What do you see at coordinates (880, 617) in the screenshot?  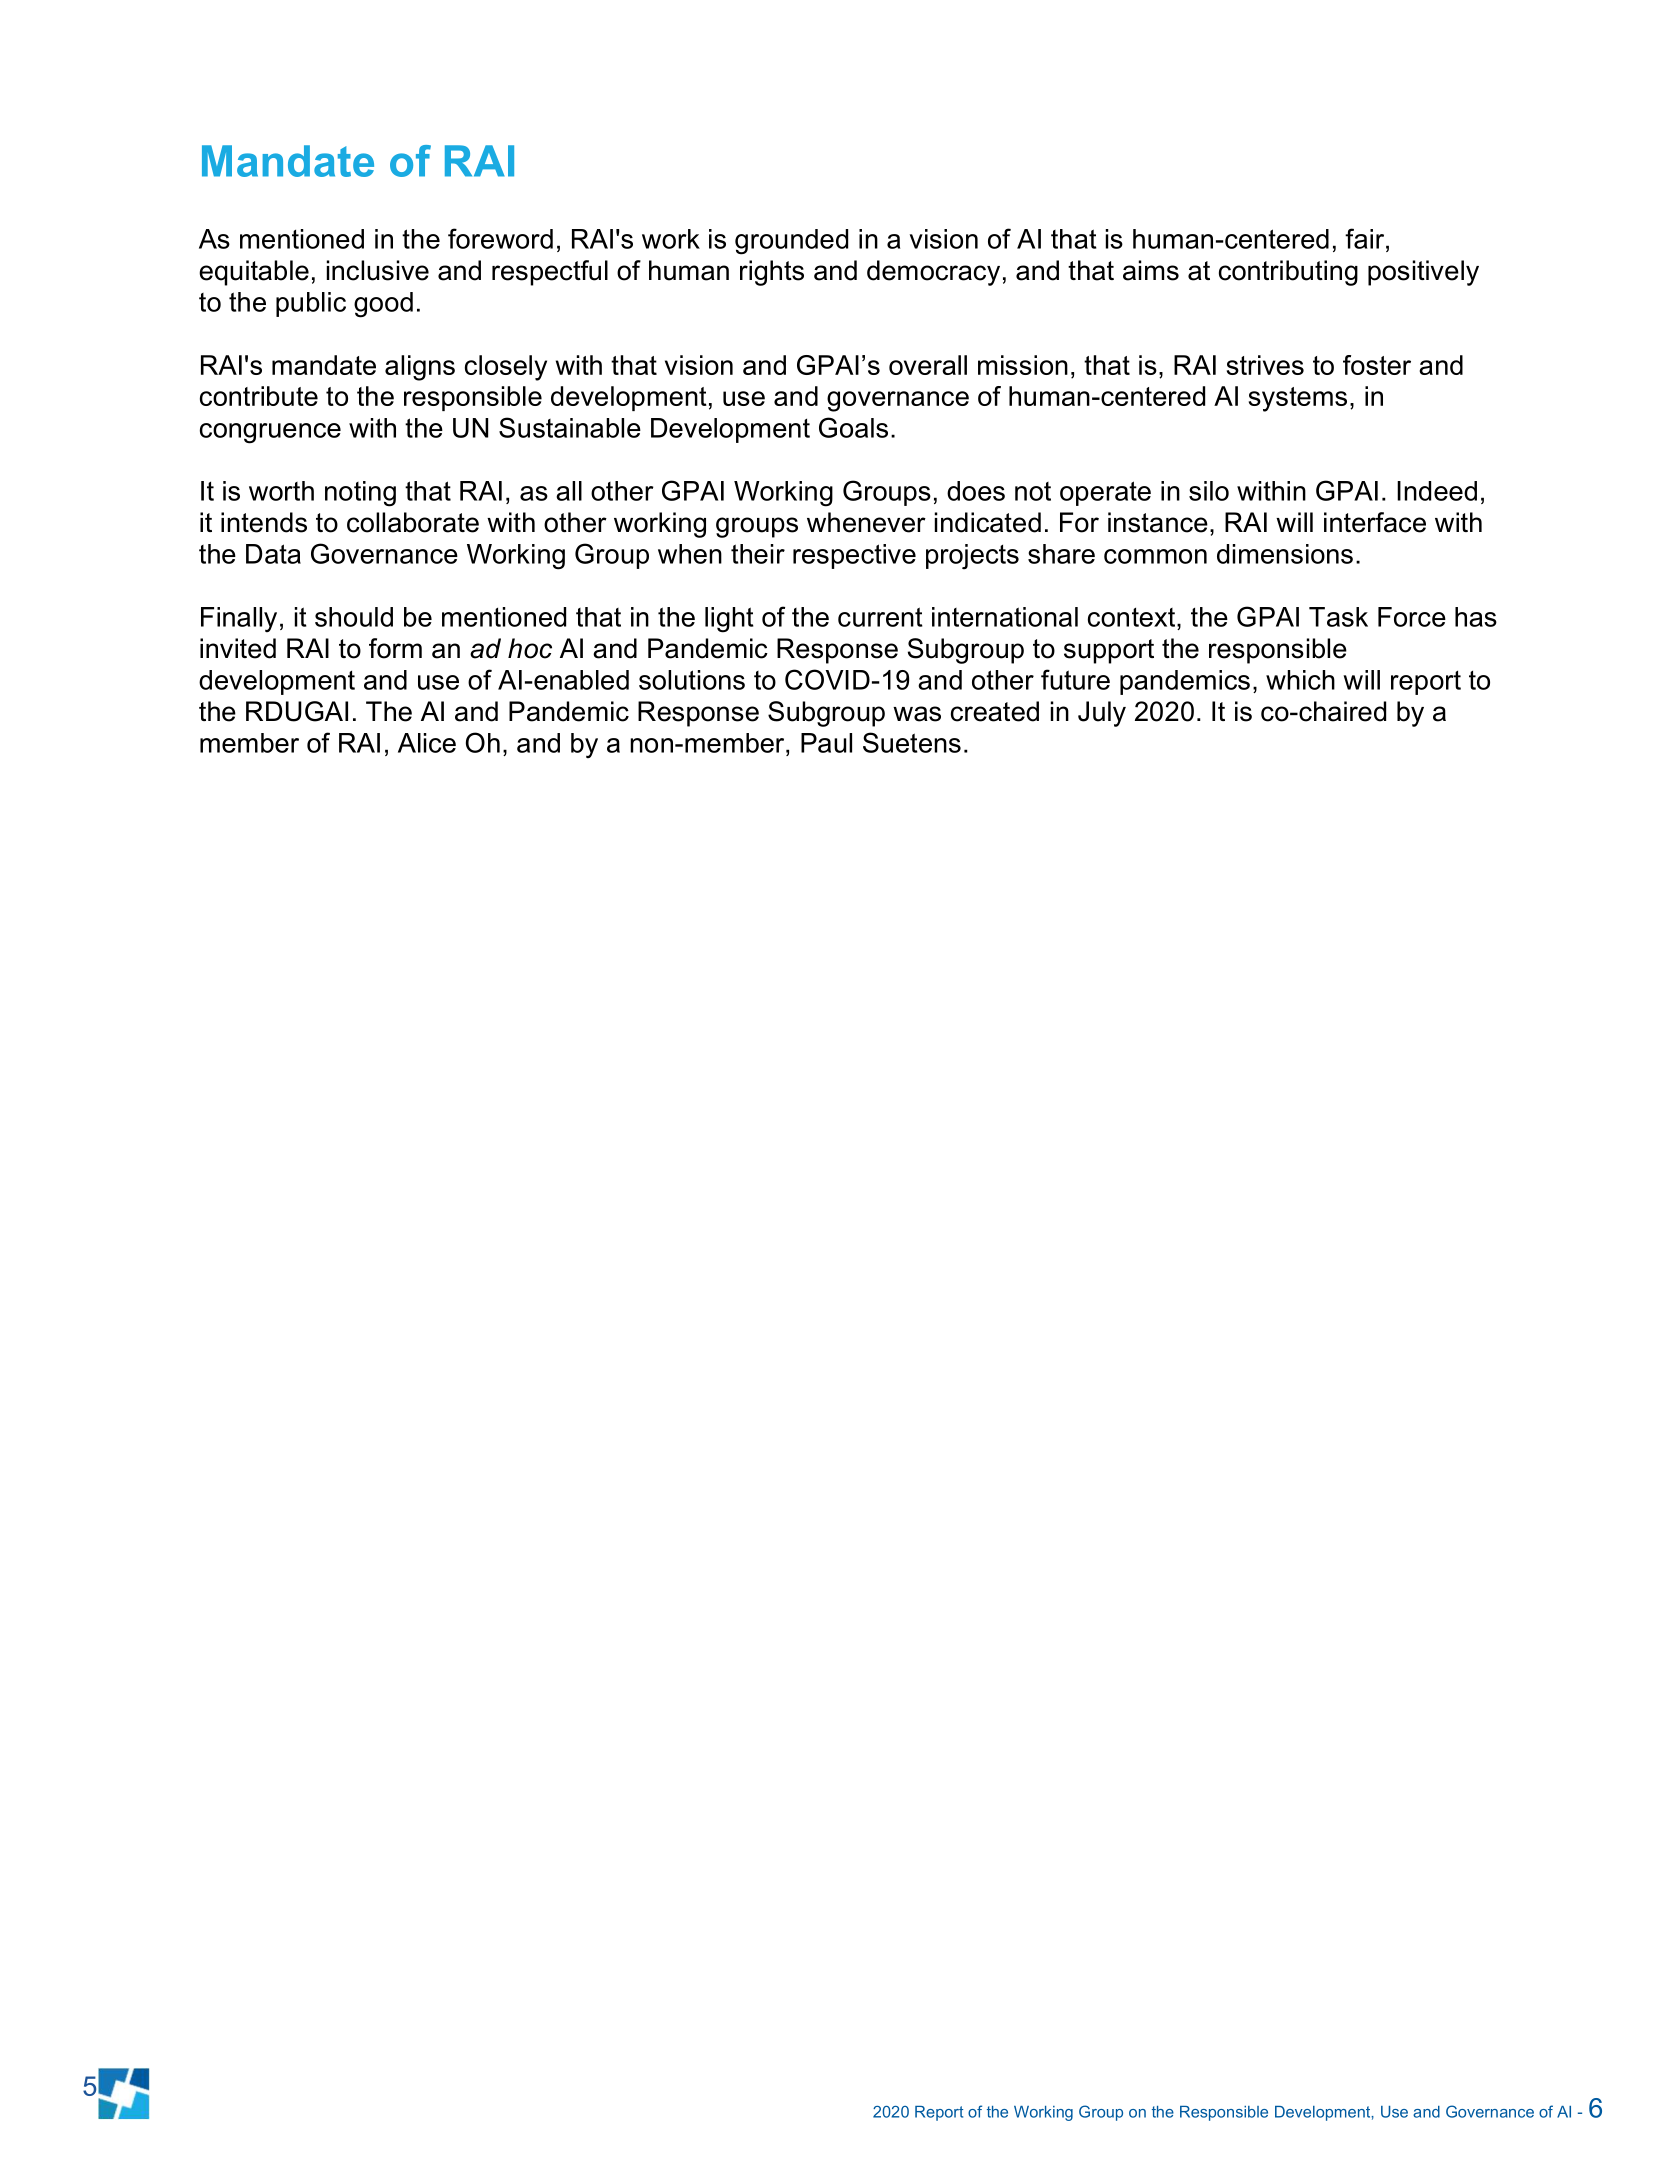 I see `current` at bounding box center [880, 617].
